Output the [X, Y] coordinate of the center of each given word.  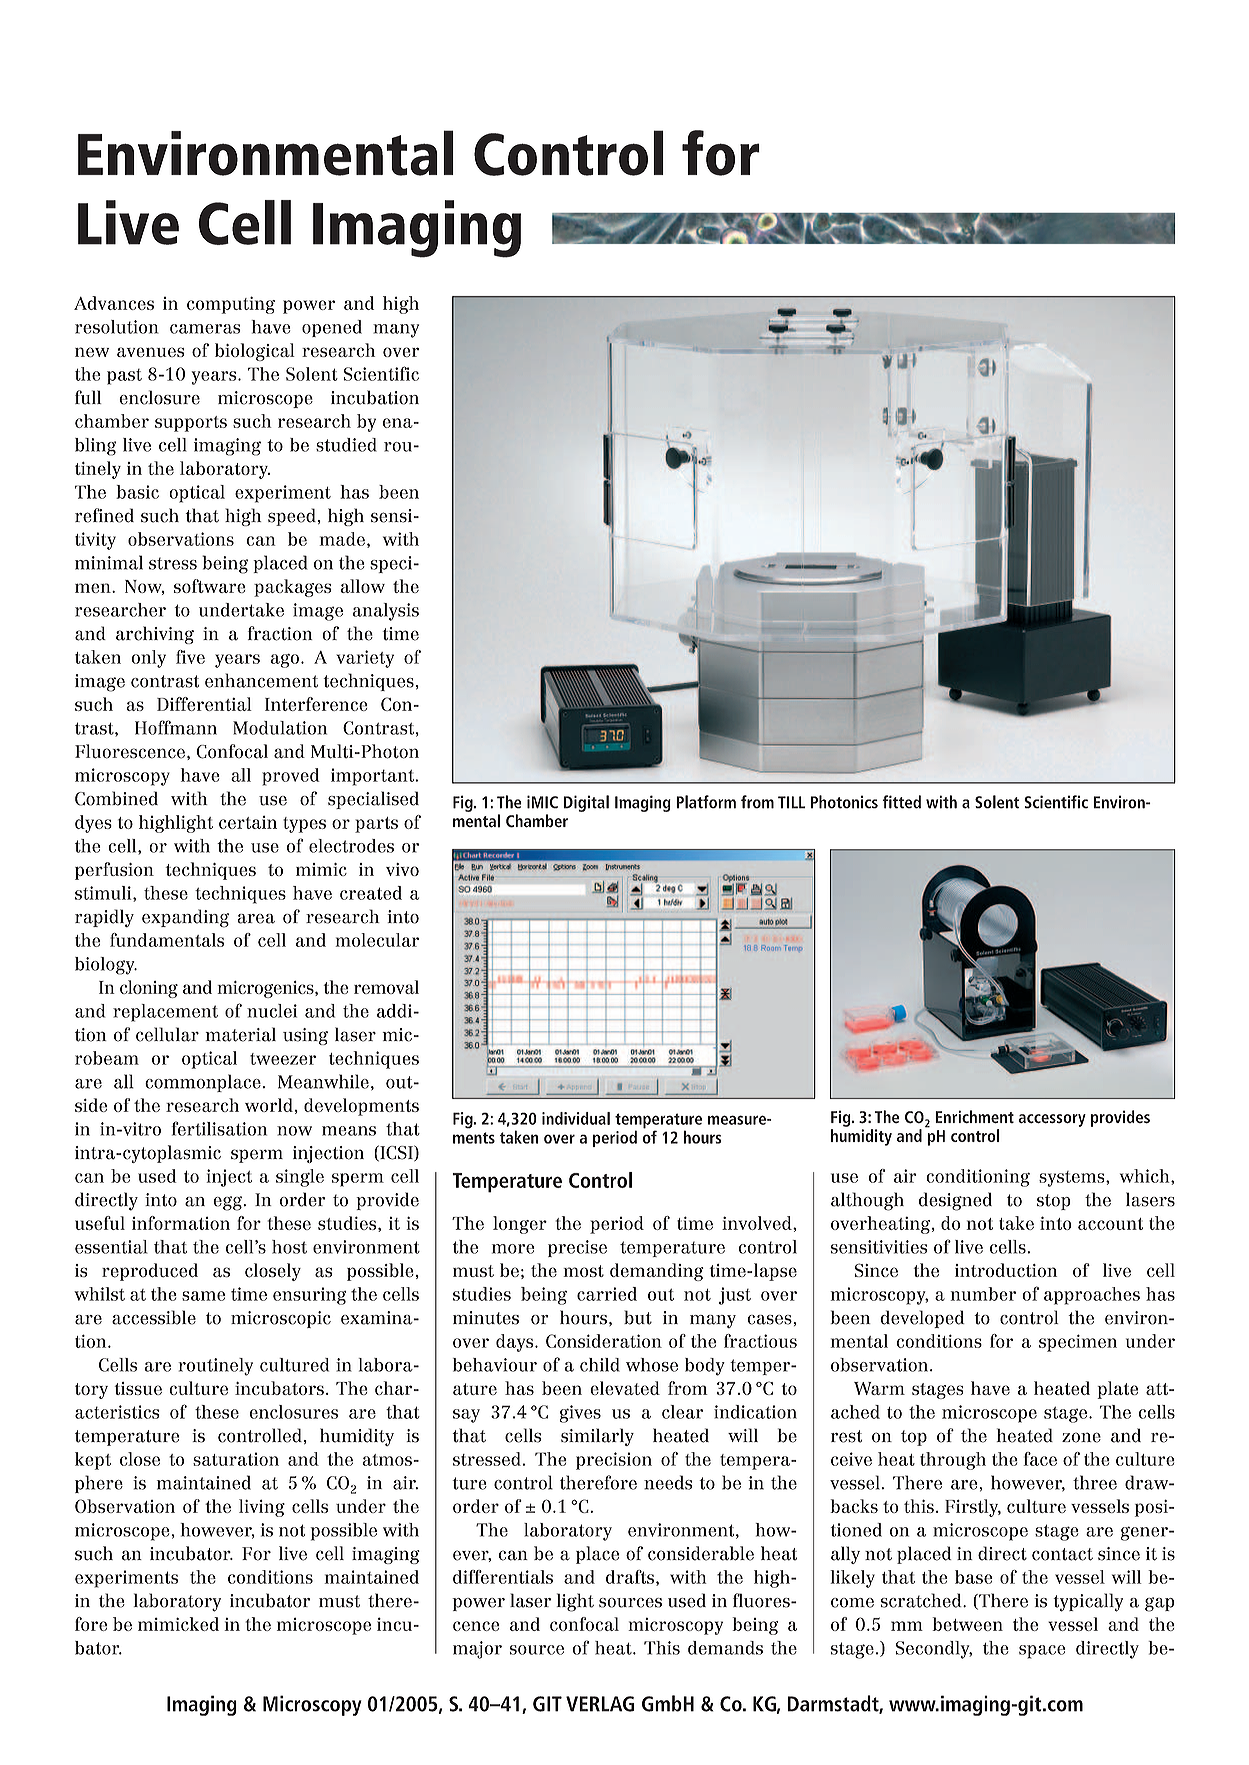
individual [576, 1118]
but [638, 1317]
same [203, 1296]
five [190, 657]
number [983, 1294]
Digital [586, 803]
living [262, 1508]
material [240, 1034]
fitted [901, 802]
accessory [1052, 1120]
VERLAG [600, 1704]
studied [346, 445]
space [1042, 1652]
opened [332, 328]
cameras [205, 329]
